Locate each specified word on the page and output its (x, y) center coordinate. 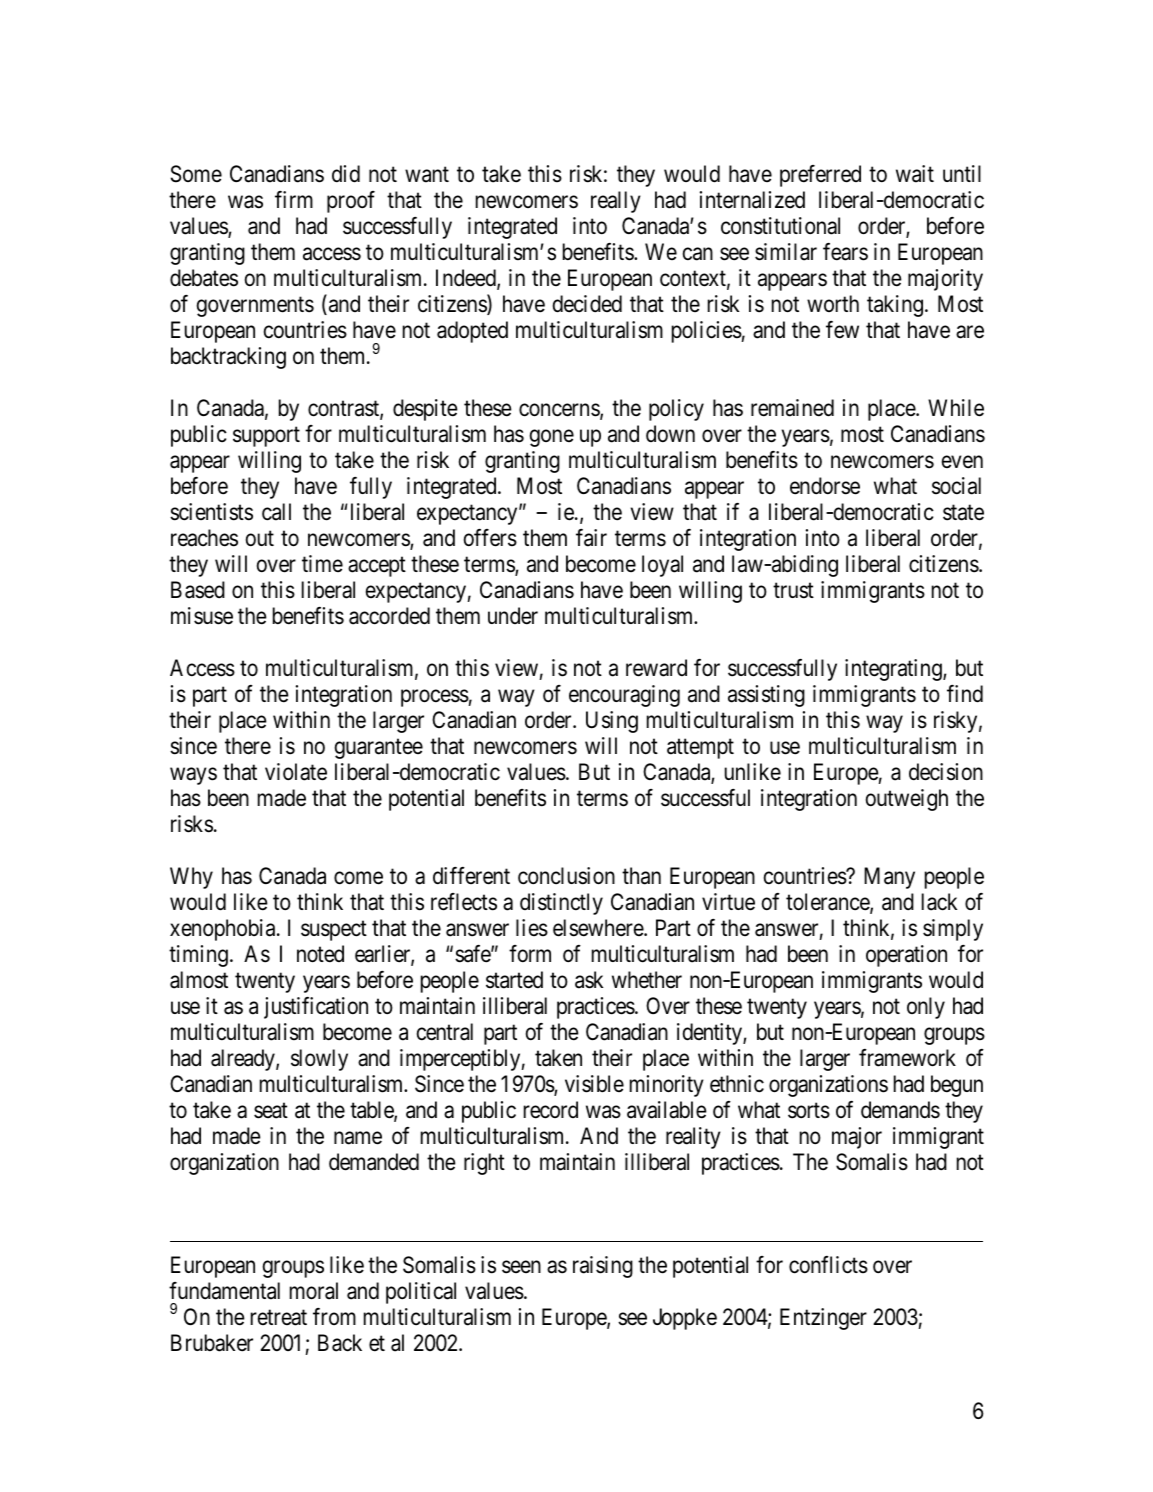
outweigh (907, 800)
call (276, 512)
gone (551, 438)
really (616, 202)
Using (612, 722)
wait (915, 174)
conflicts (828, 1265)
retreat (279, 1318)
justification (316, 1008)
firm (294, 199)
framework (907, 1058)
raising (603, 1267)
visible (594, 1084)
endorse (825, 486)
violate (296, 772)
